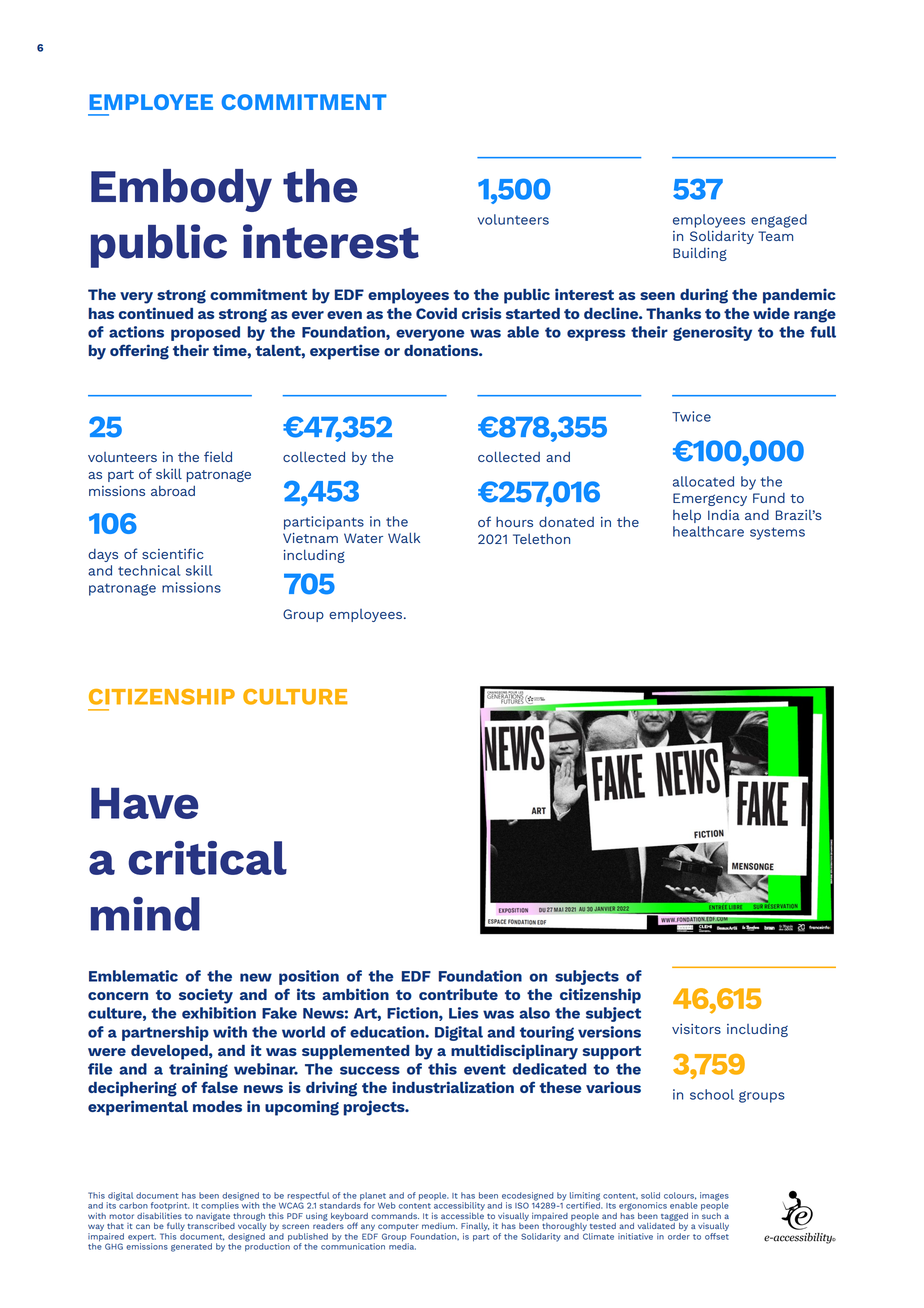 This screenshot has height=1308, width=924. What do you see at coordinates (482, 313) in the screenshot?
I see `crisis` at bounding box center [482, 313].
